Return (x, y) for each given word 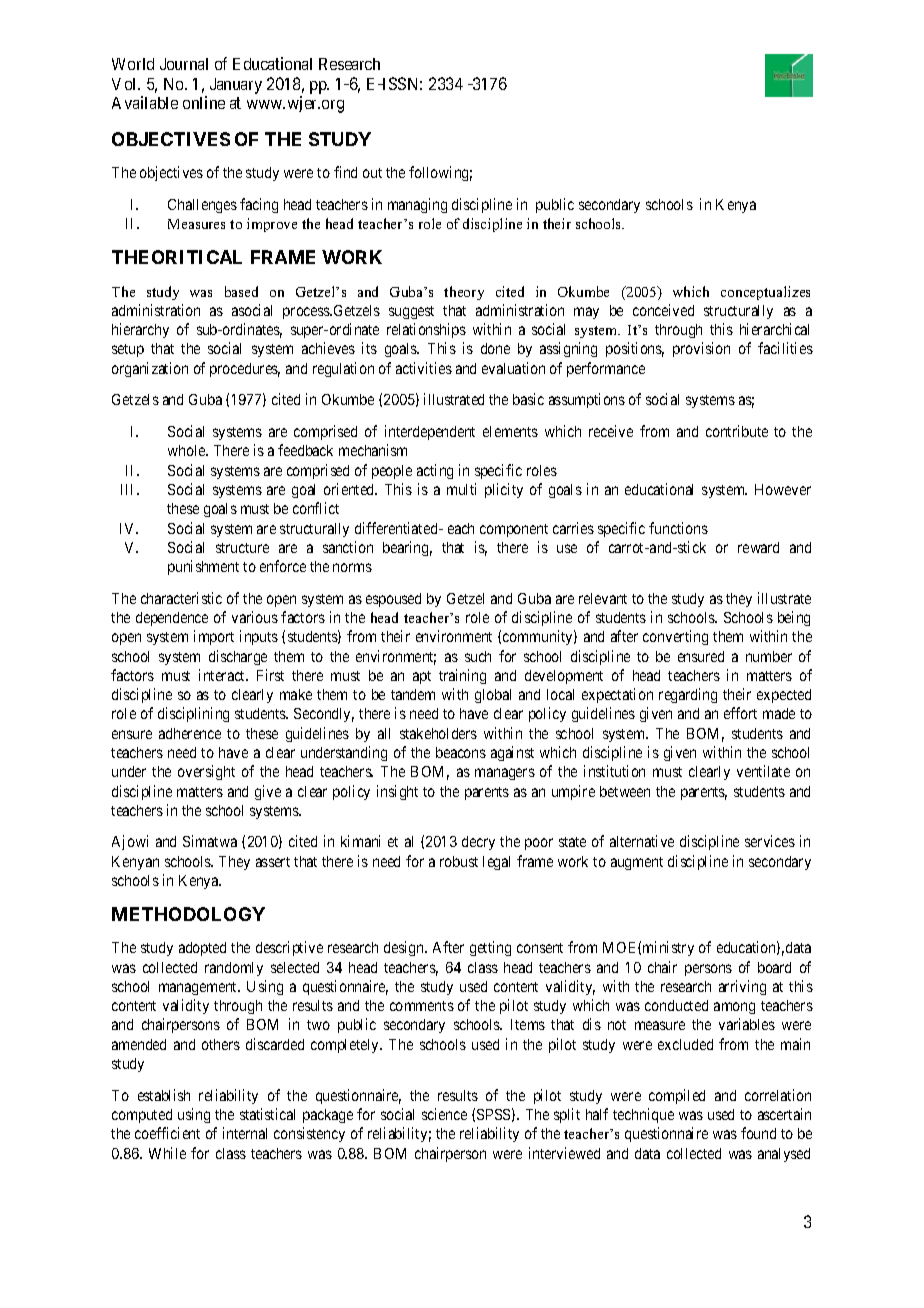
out (372, 173)
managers (505, 774)
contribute (737, 431)
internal (245, 1133)
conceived (663, 310)
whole (188, 450)
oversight (206, 772)
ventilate (763, 771)
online (204, 102)
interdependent (430, 432)
